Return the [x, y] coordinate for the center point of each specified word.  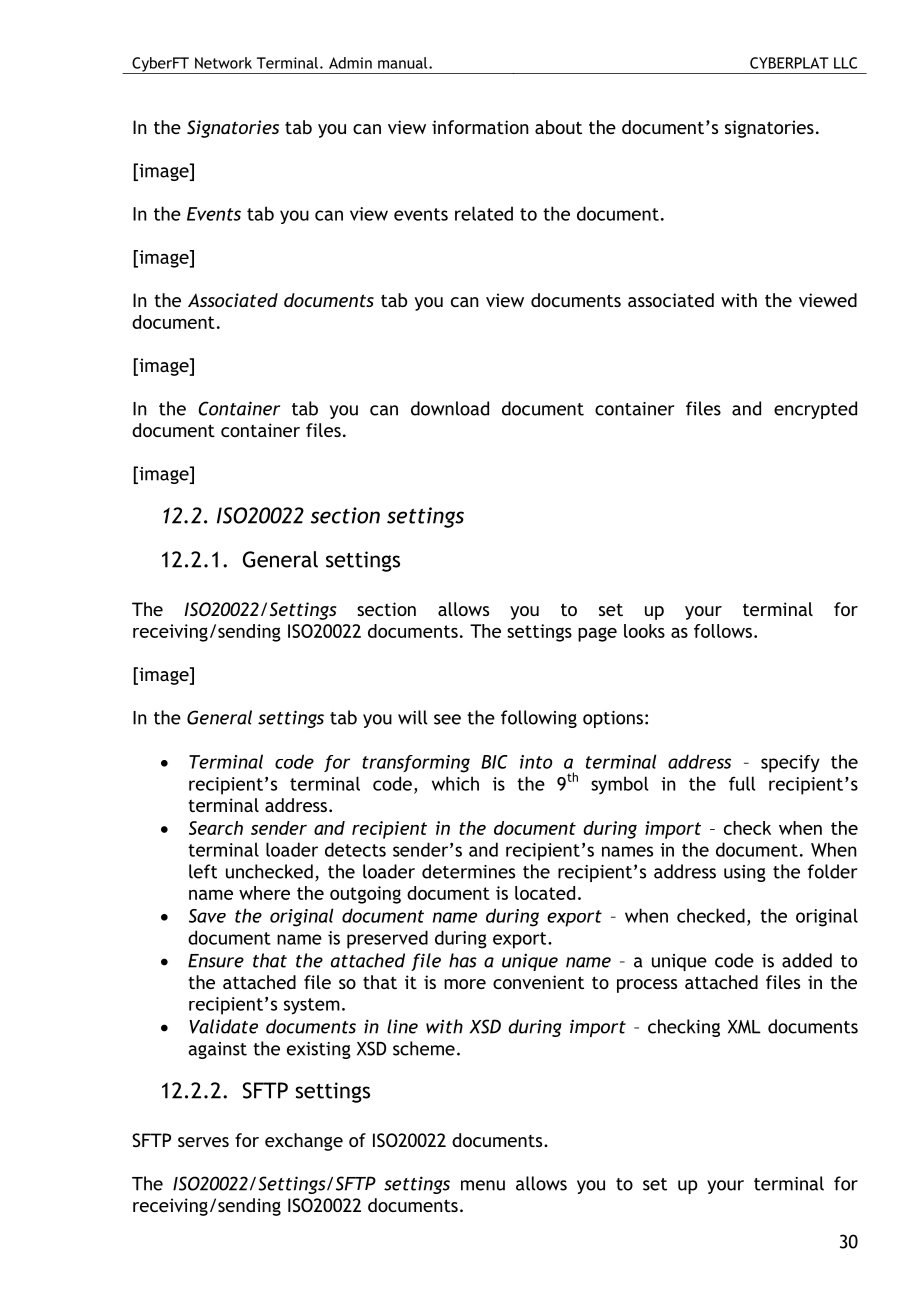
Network [223, 63]
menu [483, 1185]
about [558, 127]
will [413, 717]
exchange [304, 1142]
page [597, 634]
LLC [845, 63]
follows [724, 631]
